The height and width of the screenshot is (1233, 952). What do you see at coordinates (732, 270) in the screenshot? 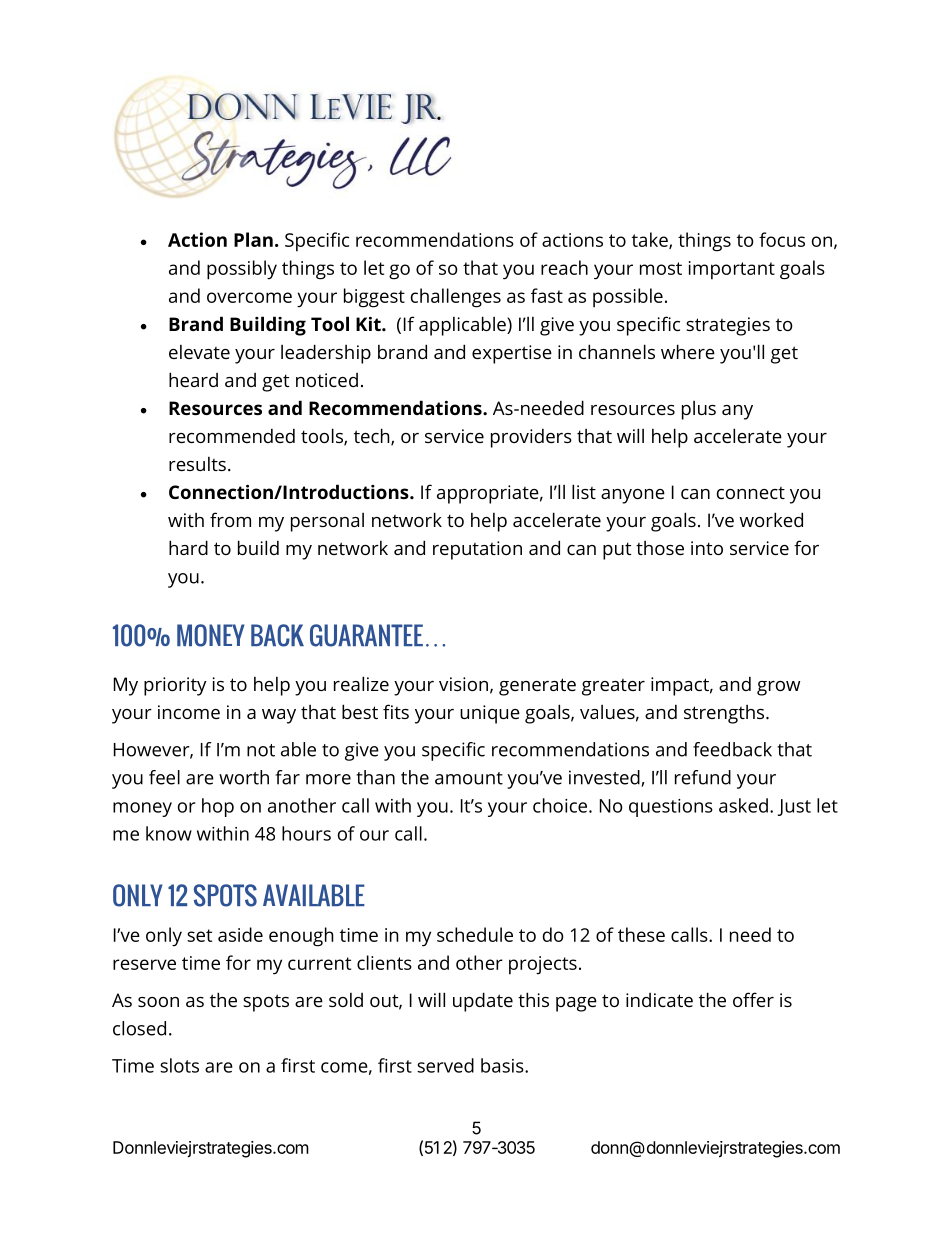
I see `important` at bounding box center [732, 270].
